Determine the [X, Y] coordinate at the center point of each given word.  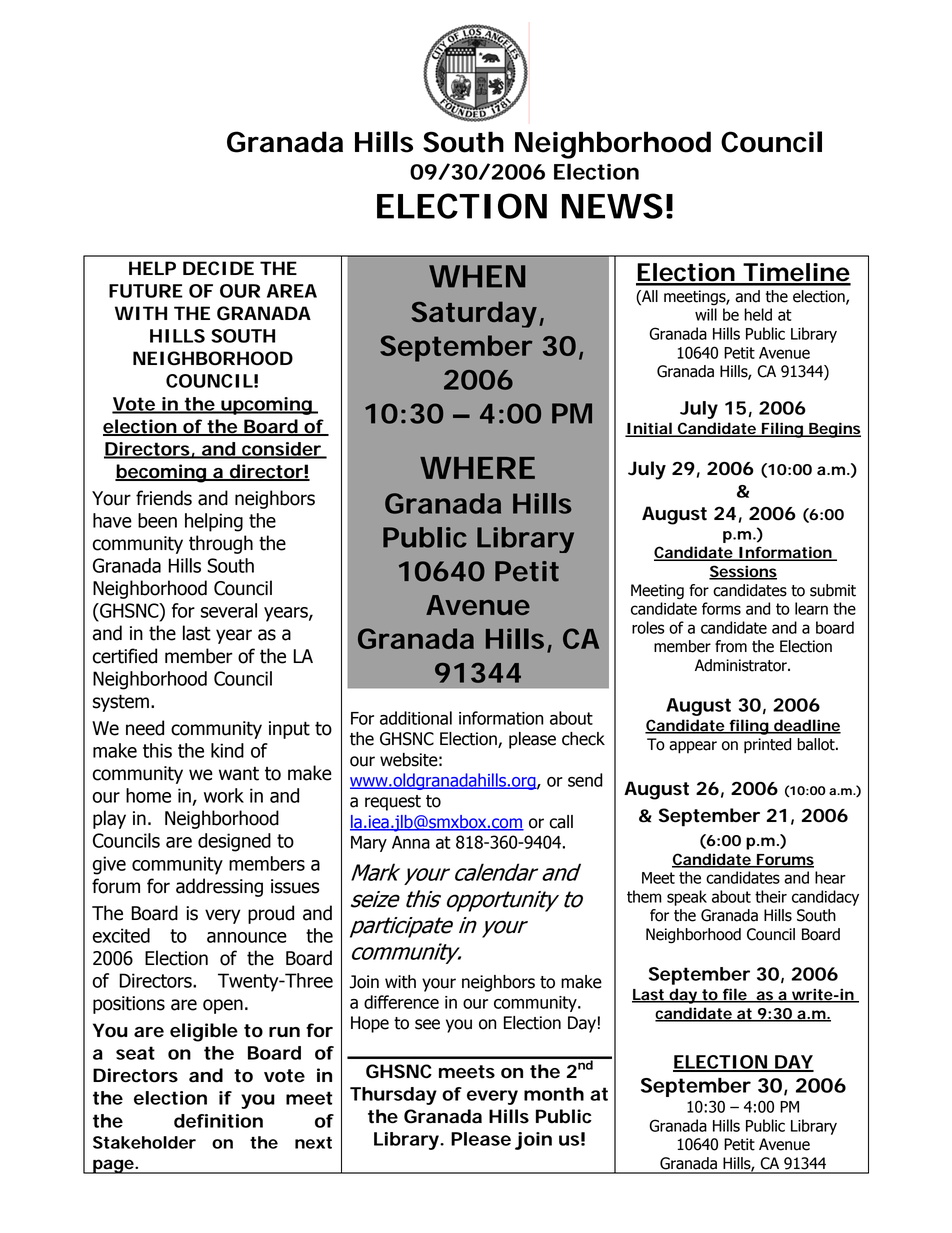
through [221, 544]
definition [218, 1121]
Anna [411, 842]
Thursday [393, 1096]
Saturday [474, 314]
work [224, 795]
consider [281, 450]
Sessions [743, 572]
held [758, 314]
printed [767, 746]
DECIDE [218, 268]
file [734, 995]
